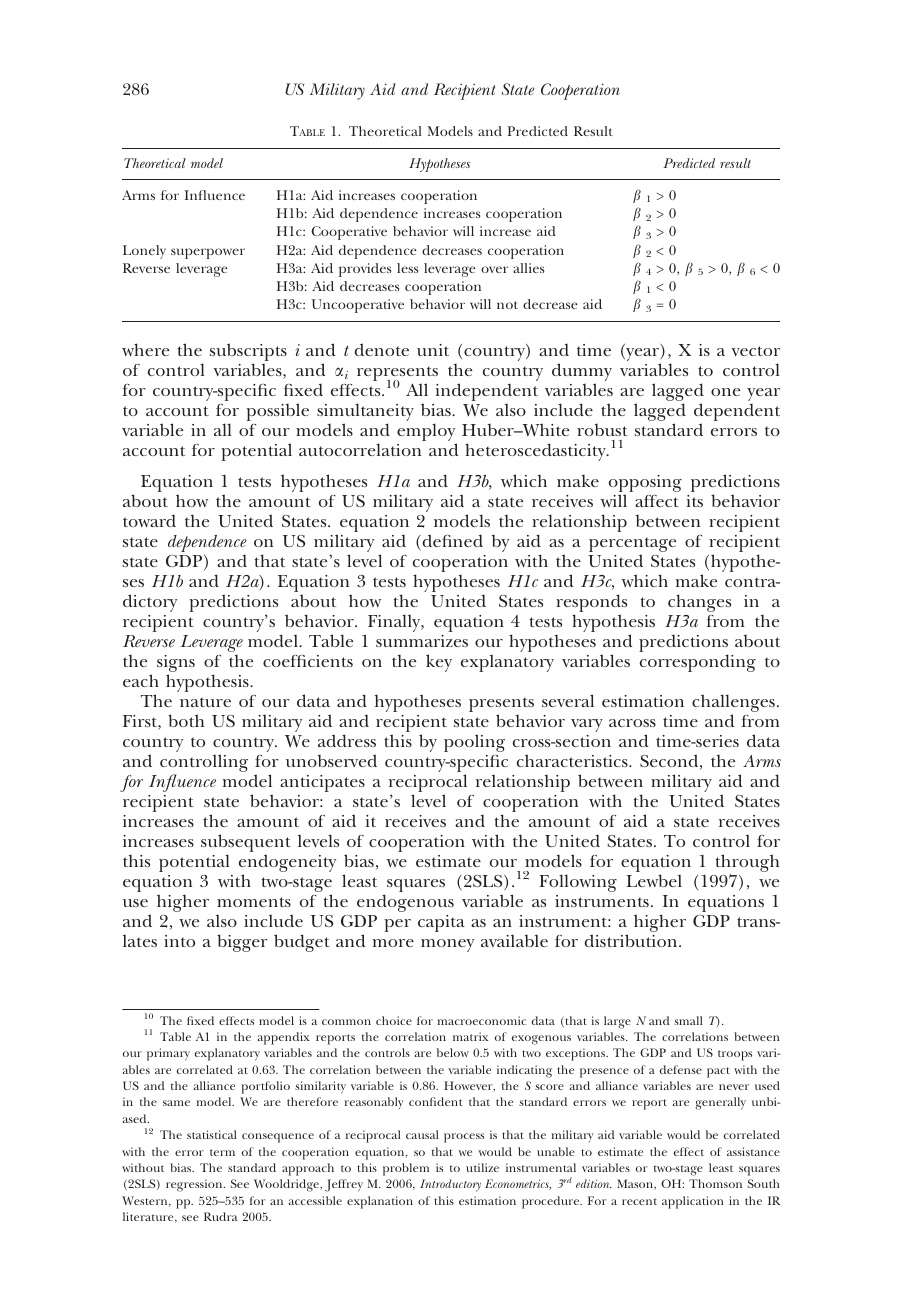  I want to click on money, so click(447, 945).
